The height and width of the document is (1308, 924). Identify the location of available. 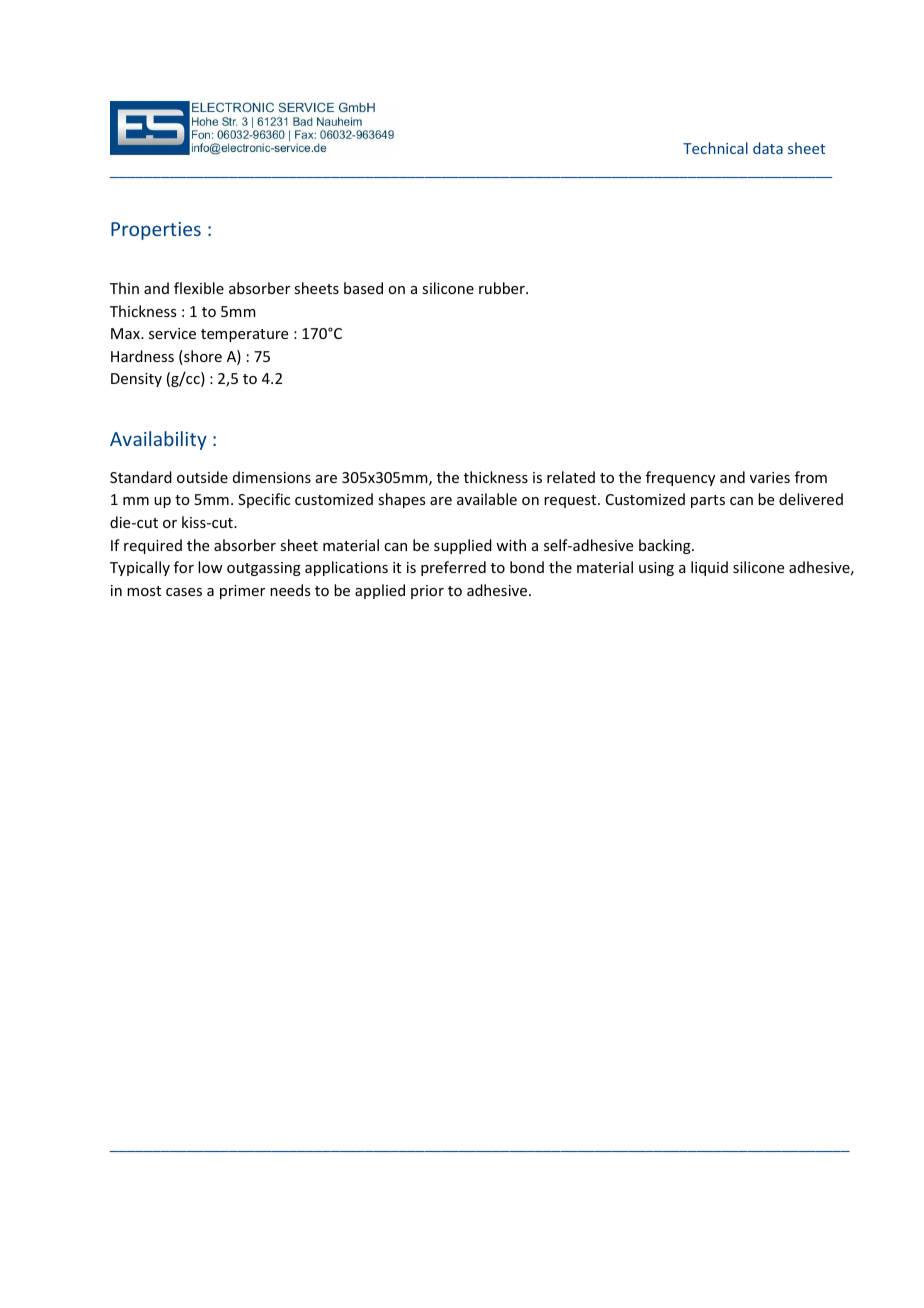
(487, 499).
